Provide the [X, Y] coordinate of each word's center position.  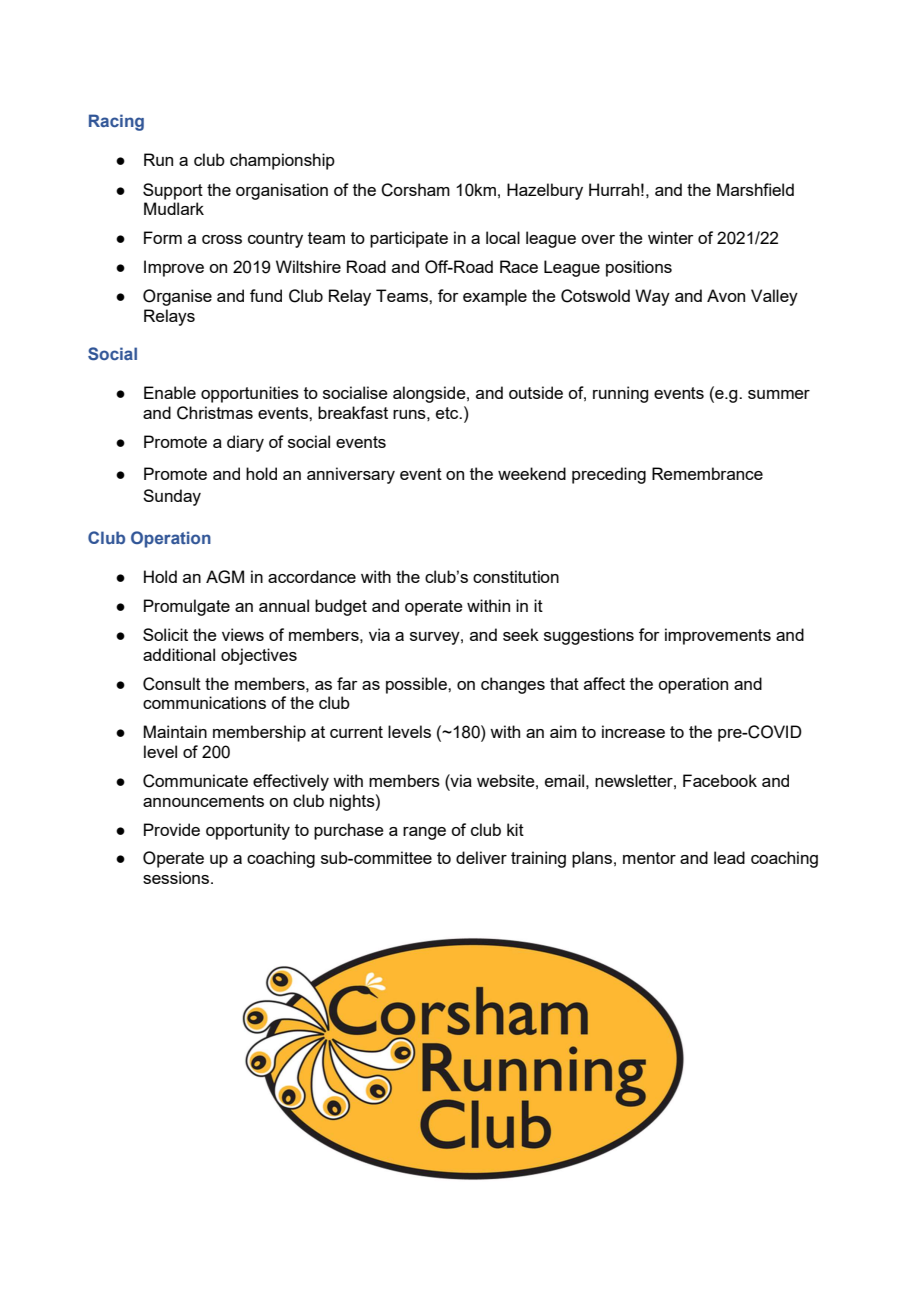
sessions [176, 877]
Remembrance [707, 473]
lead [729, 857]
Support [173, 191]
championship [282, 161]
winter [671, 237]
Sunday [172, 497]
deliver [481, 857]
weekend [532, 473]
